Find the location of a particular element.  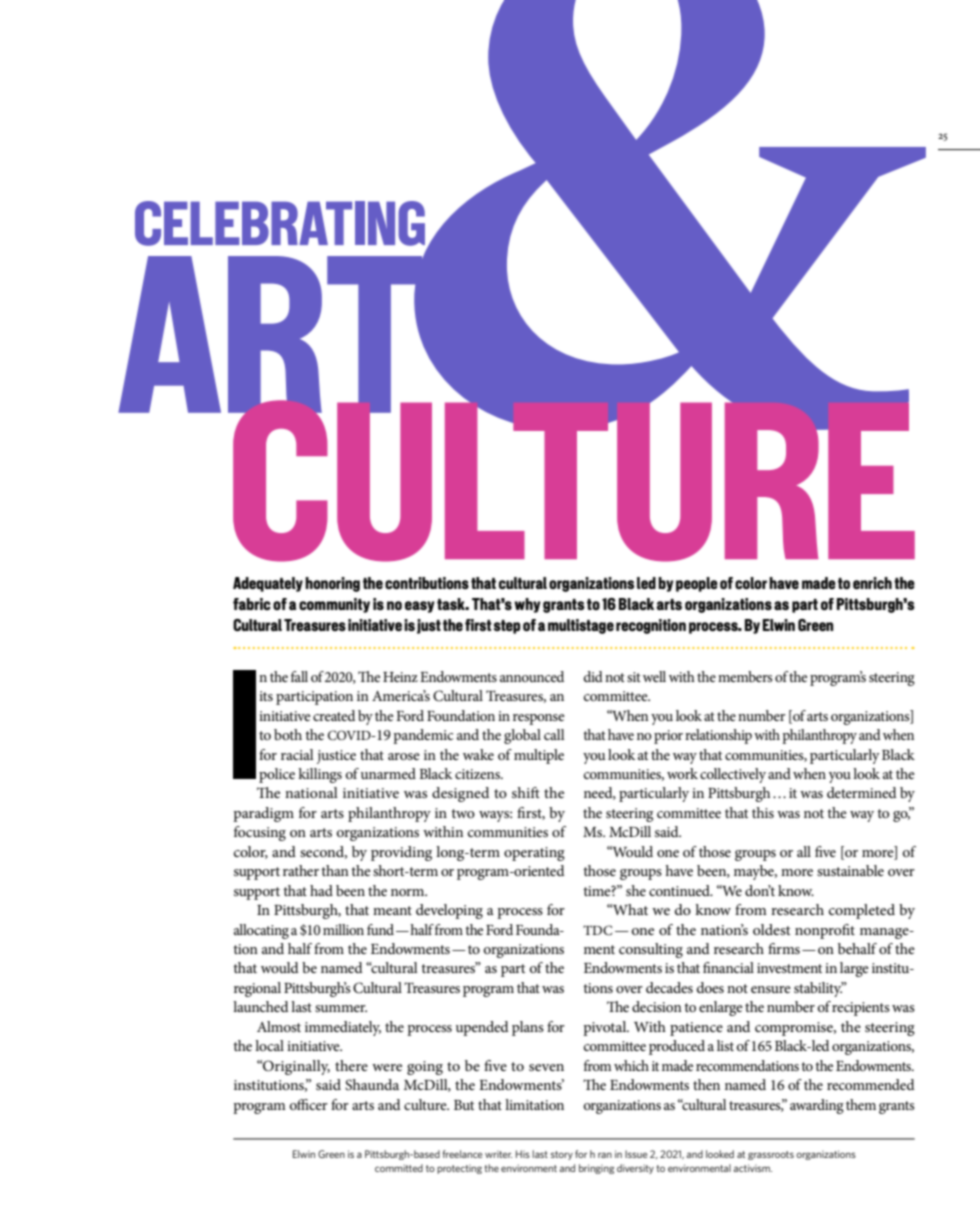

people is located at coordinates (697, 584).
